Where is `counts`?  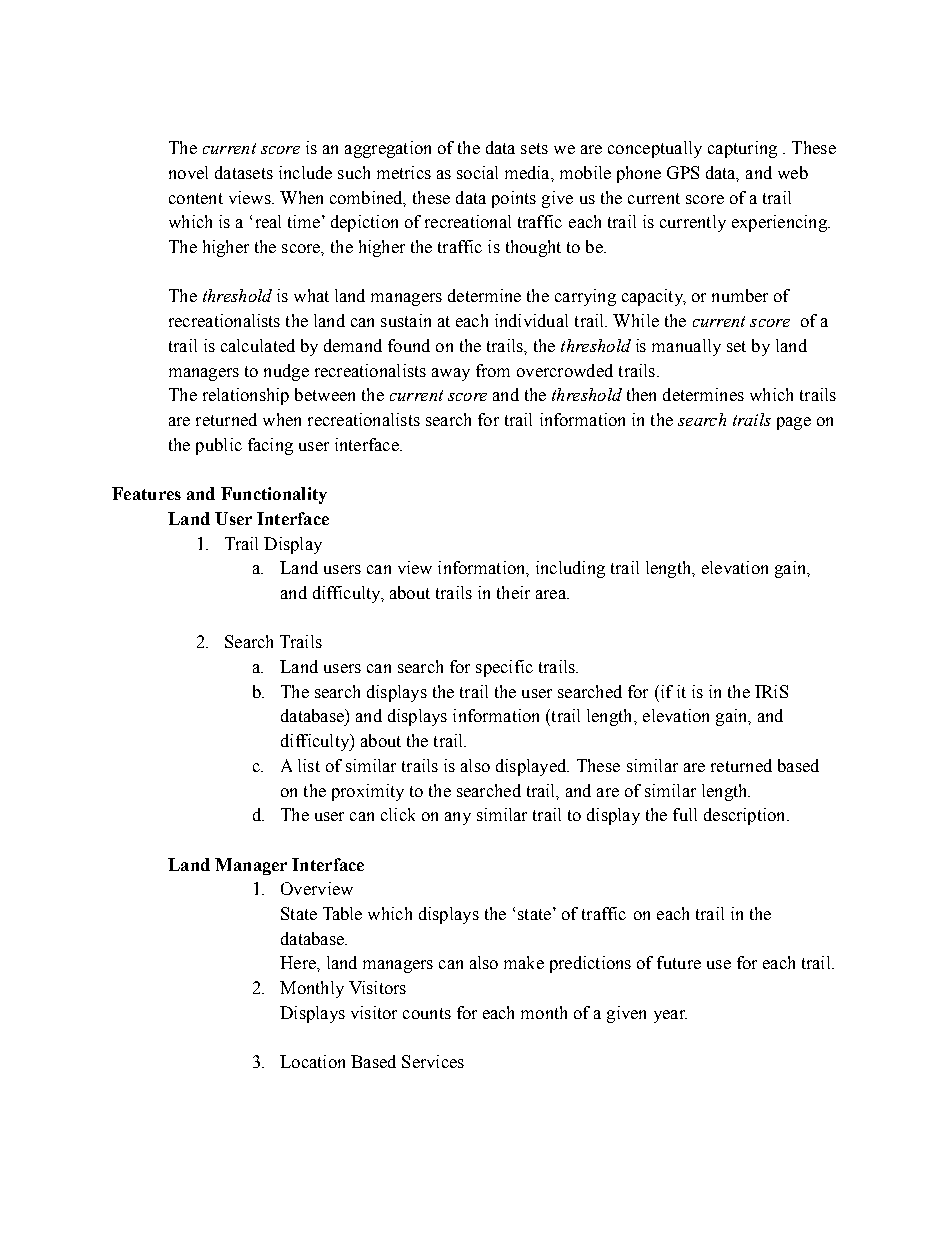
counts is located at coordinates (427, 1013).
